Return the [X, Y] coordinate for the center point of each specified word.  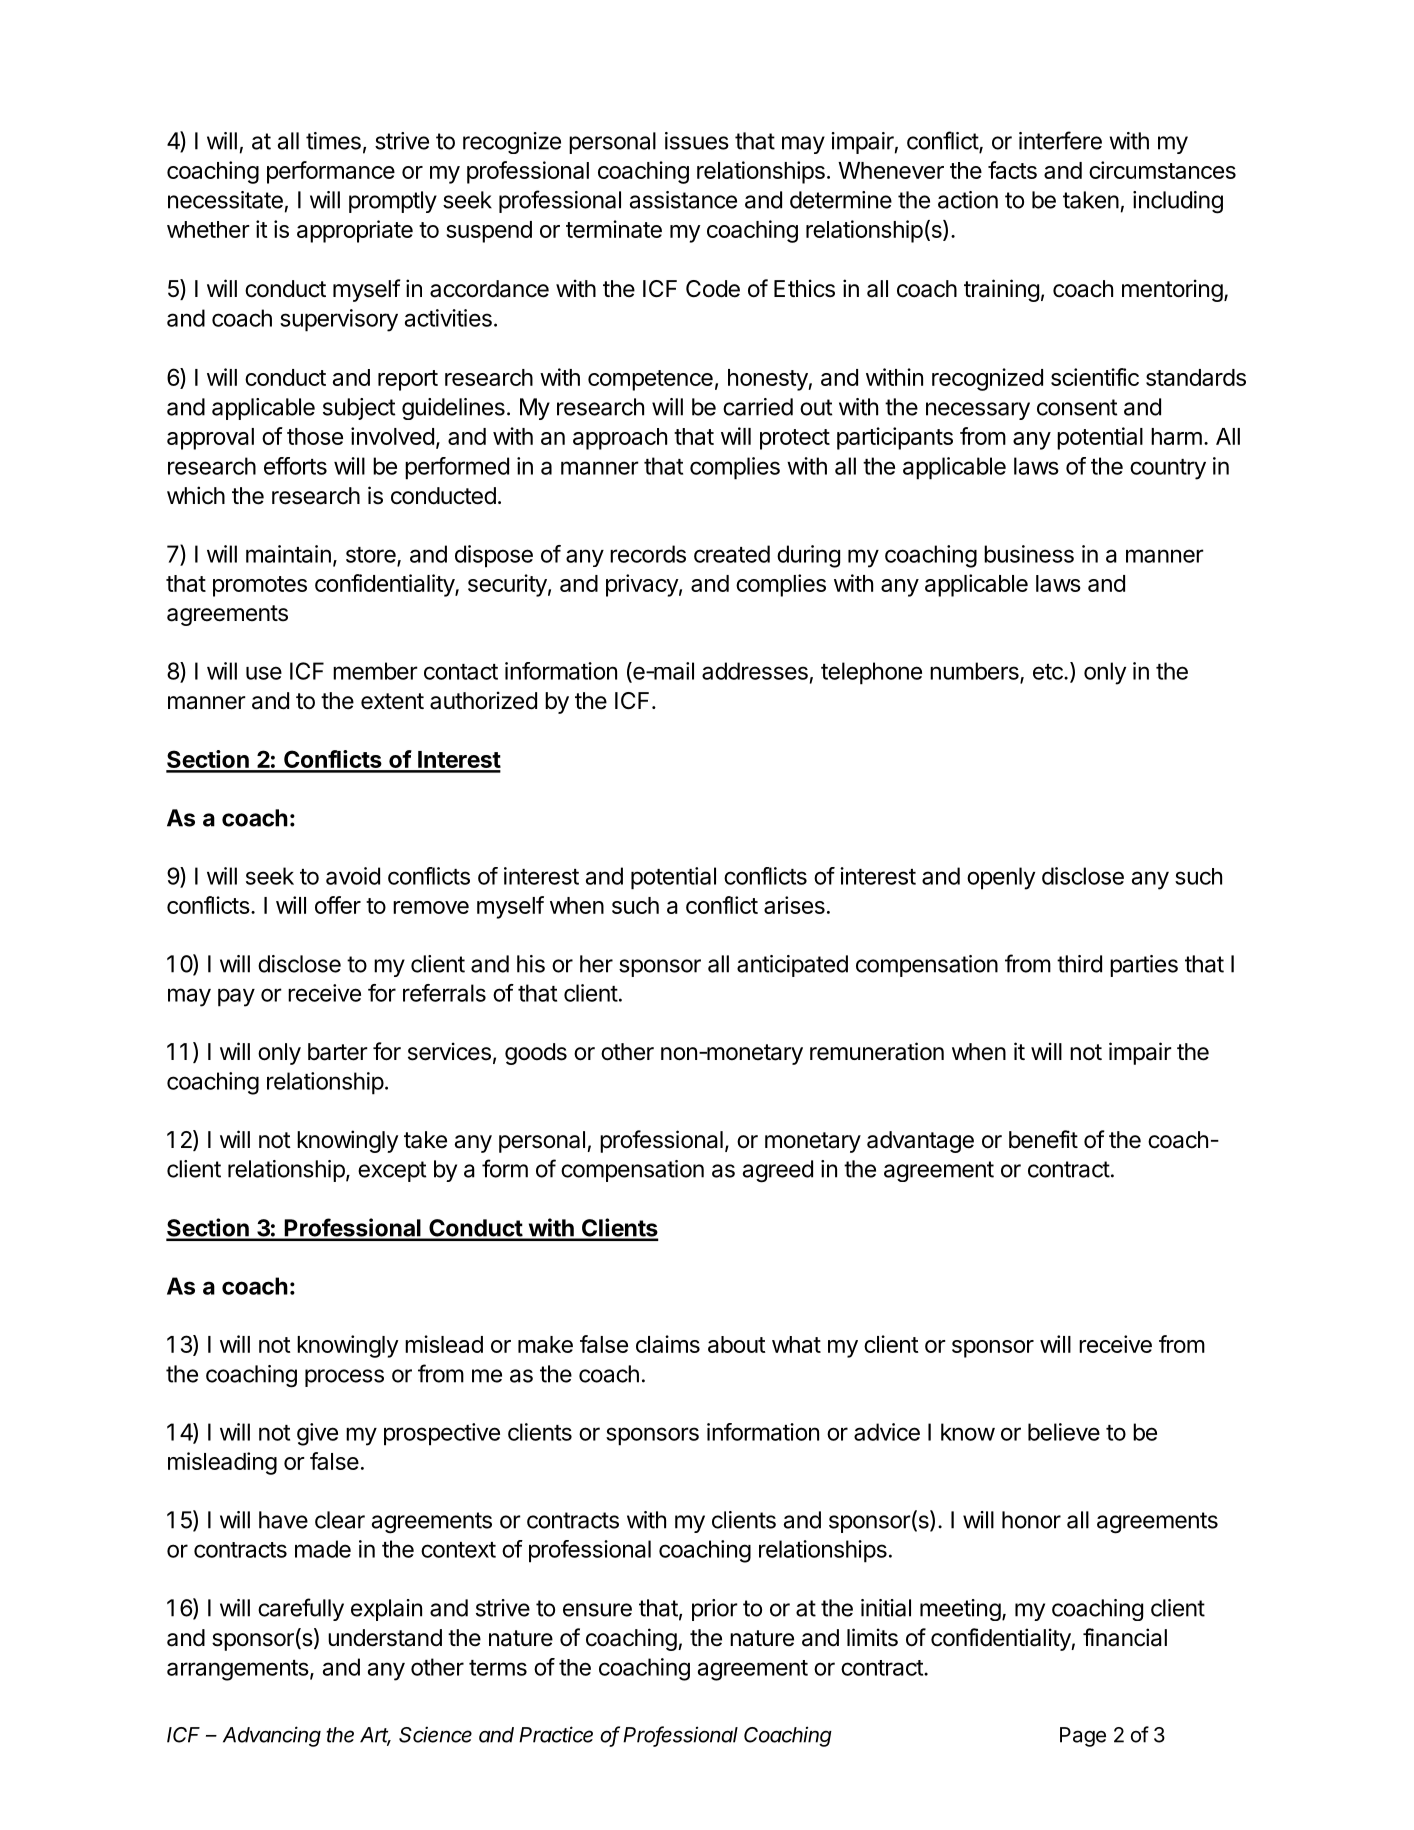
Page [1083, 1737]
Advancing [272, 1736]
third [1079, 964]
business [1029, 554]
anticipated [792, 966]
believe [1064, 1432]
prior [715, 1610]
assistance [683, 200]
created [732, 554]
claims [668, 1344]
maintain [288, 554]
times [333, 141]
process [344, 1378]
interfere [1060, 140]
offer [338, 905]
